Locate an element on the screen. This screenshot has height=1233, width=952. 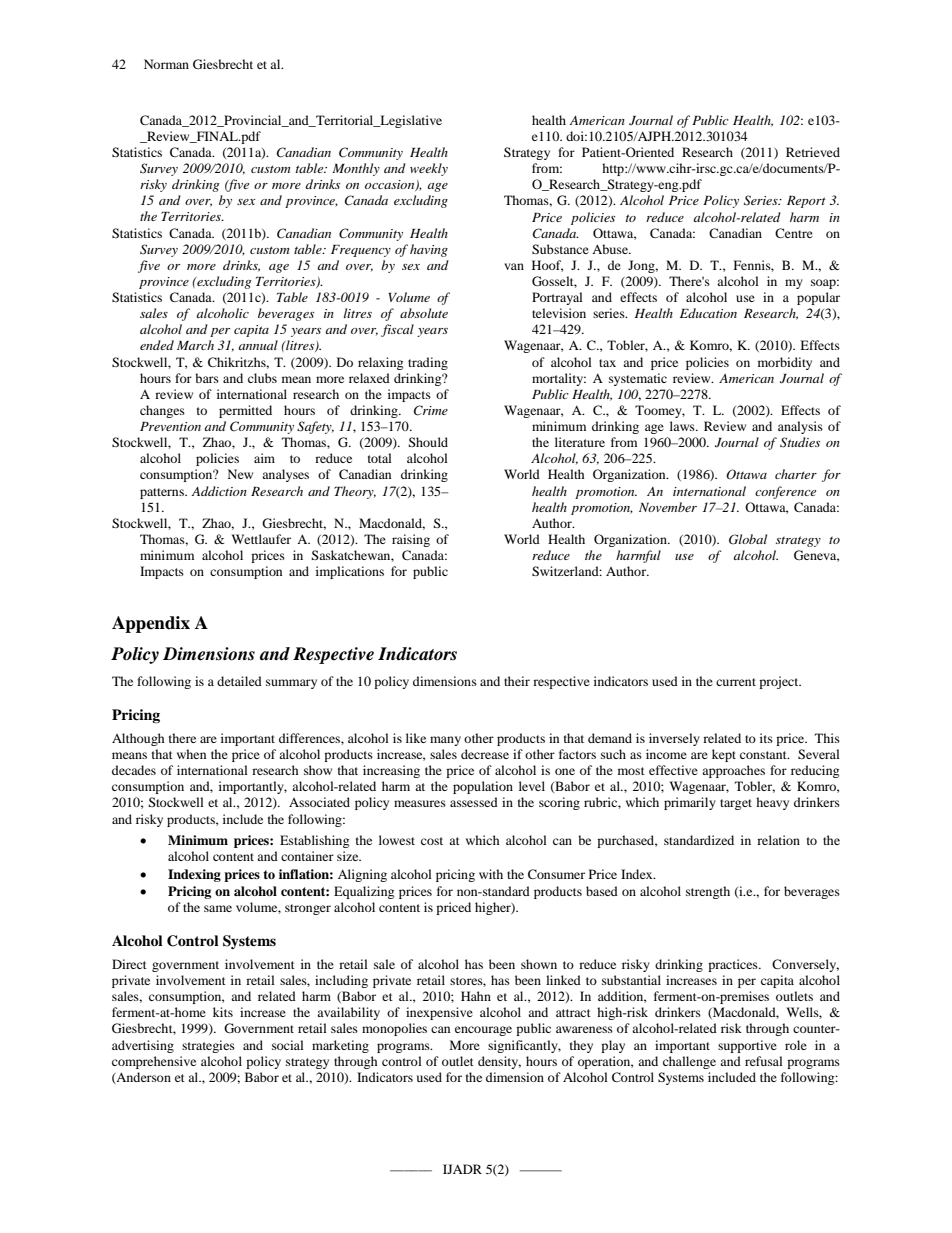
kits is located at coordinates (223, 1012).
